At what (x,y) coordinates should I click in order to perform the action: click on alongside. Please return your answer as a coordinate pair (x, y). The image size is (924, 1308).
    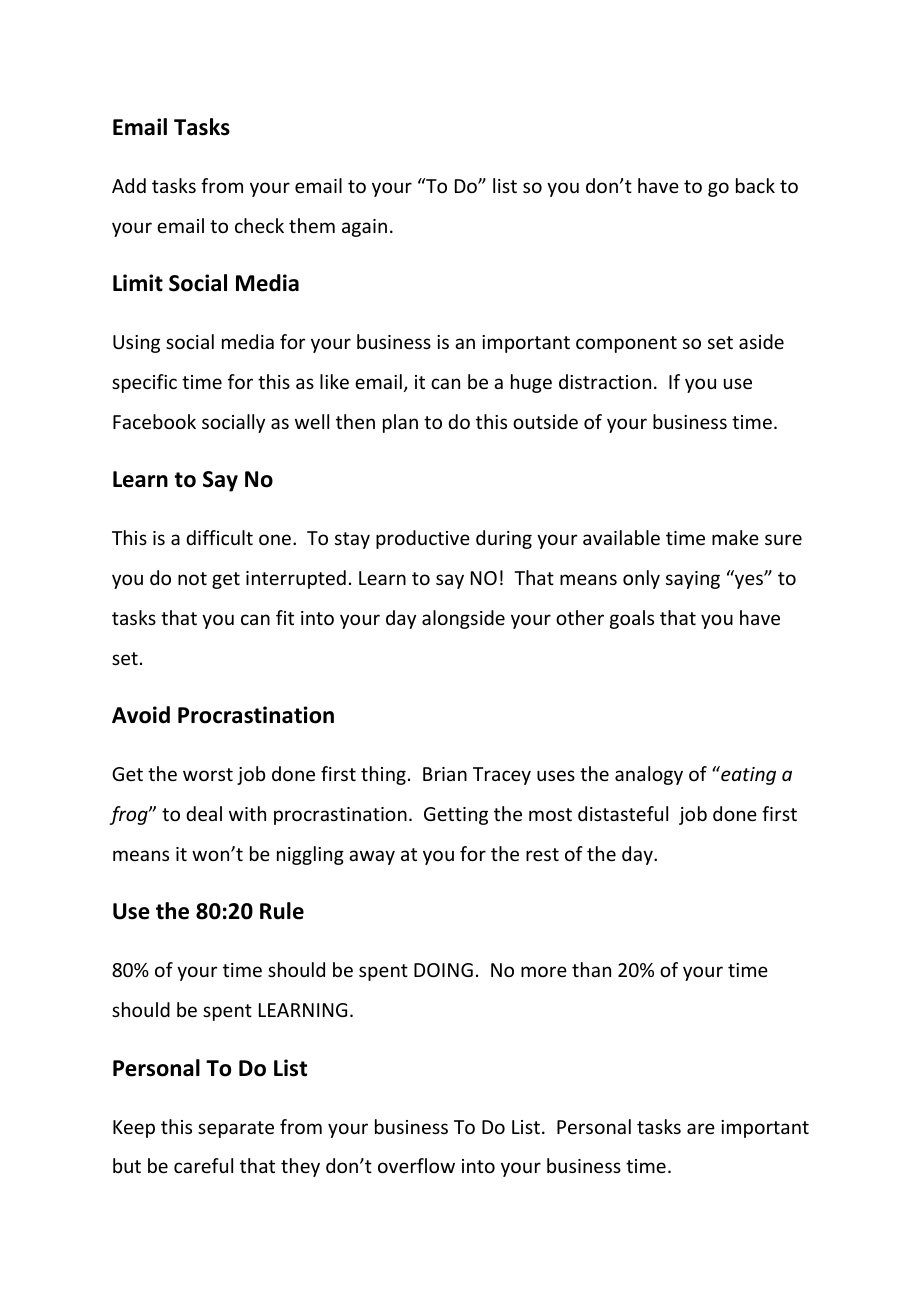
    Looking at the image, I should click on (463, 619).
